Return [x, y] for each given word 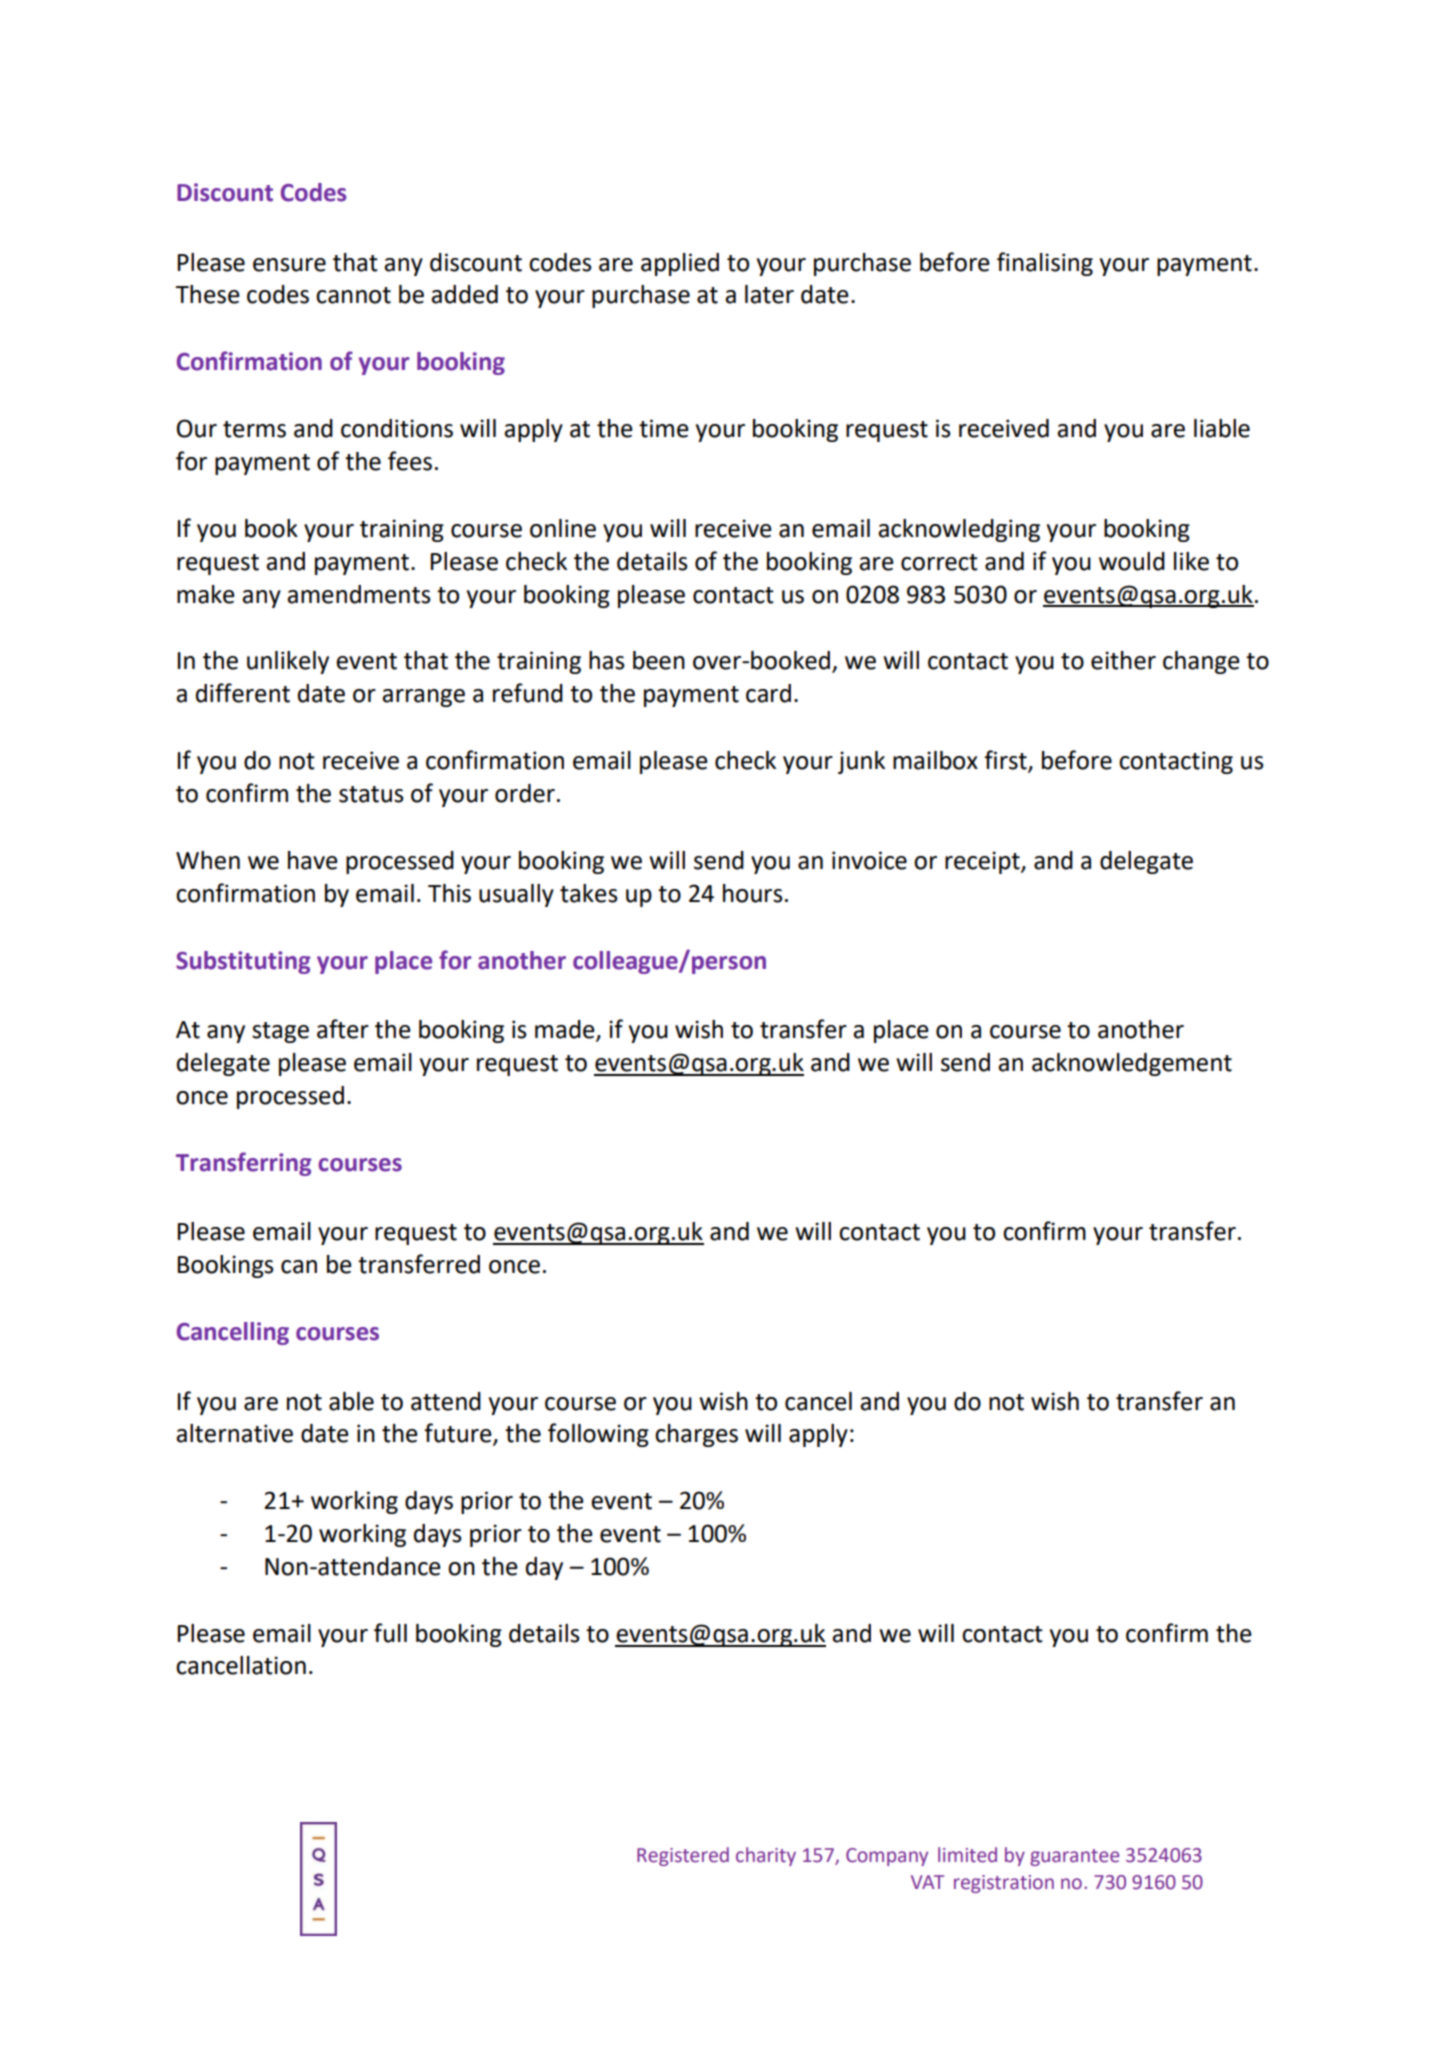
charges [696, 1435]
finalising [1045, 264]
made [566, 1030]
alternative [234, 1433]
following [598, 1435]
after [343, 1029]
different [243, 693]
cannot [353, 295]
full [390, 1633]
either [1123, 660]
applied [680, 264]
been [659, 660]
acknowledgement [1132, 1064]
